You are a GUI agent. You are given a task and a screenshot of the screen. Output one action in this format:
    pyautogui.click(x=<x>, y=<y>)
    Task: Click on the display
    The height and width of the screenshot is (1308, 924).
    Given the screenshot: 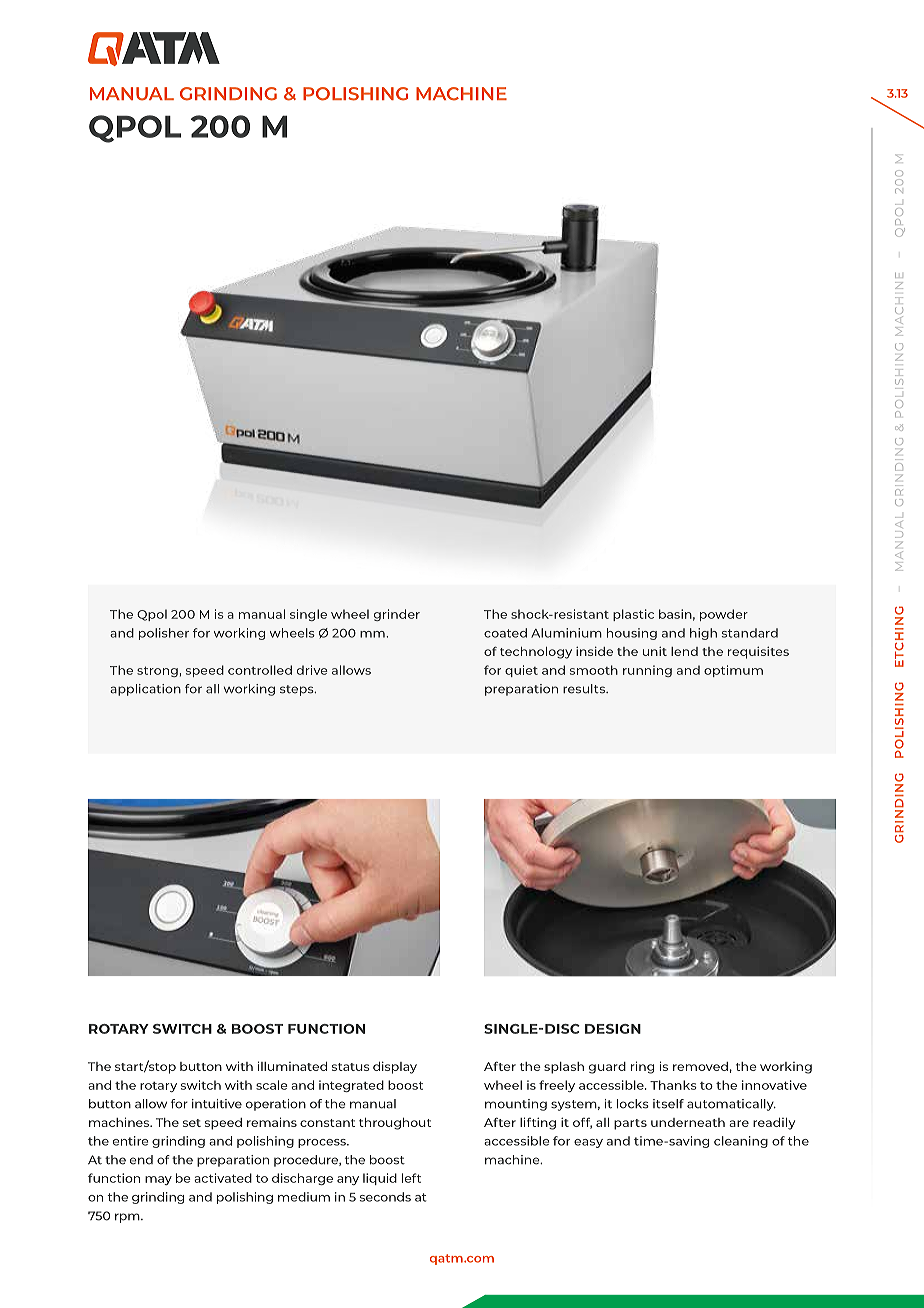 What is the action you would take?
    pyautogui.click(x=395, y=1067)
